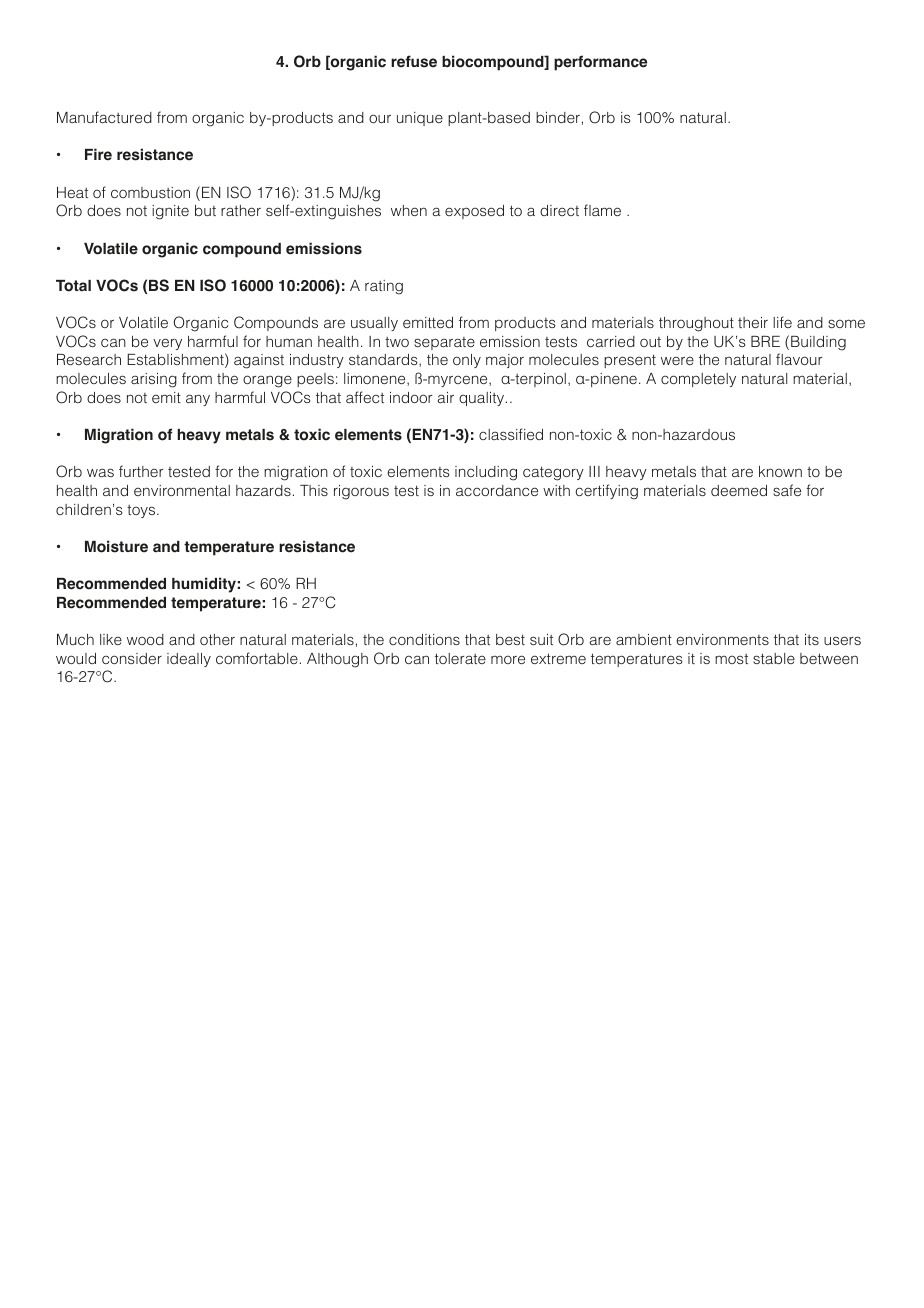 The height and width of the screenshot is (1308, 924). I want to click on Manufactured, so click(104, 117).
